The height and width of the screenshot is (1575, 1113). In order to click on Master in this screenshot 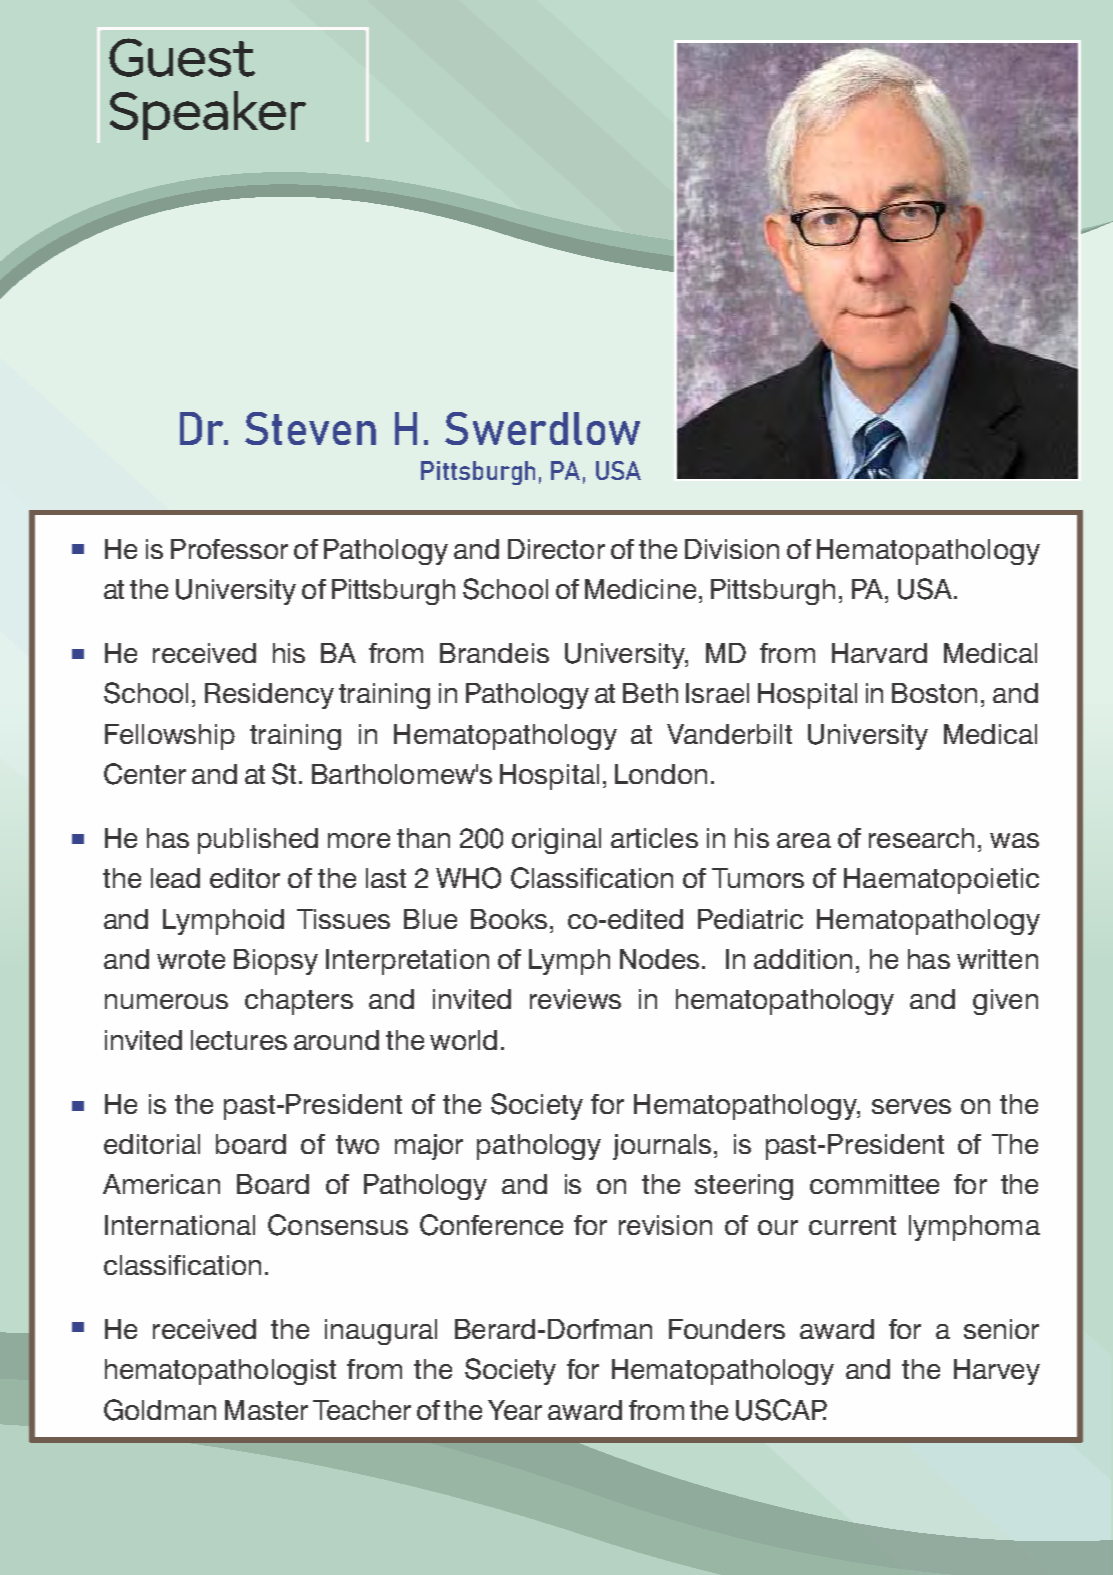, I will do `click(266, 1410)`.
